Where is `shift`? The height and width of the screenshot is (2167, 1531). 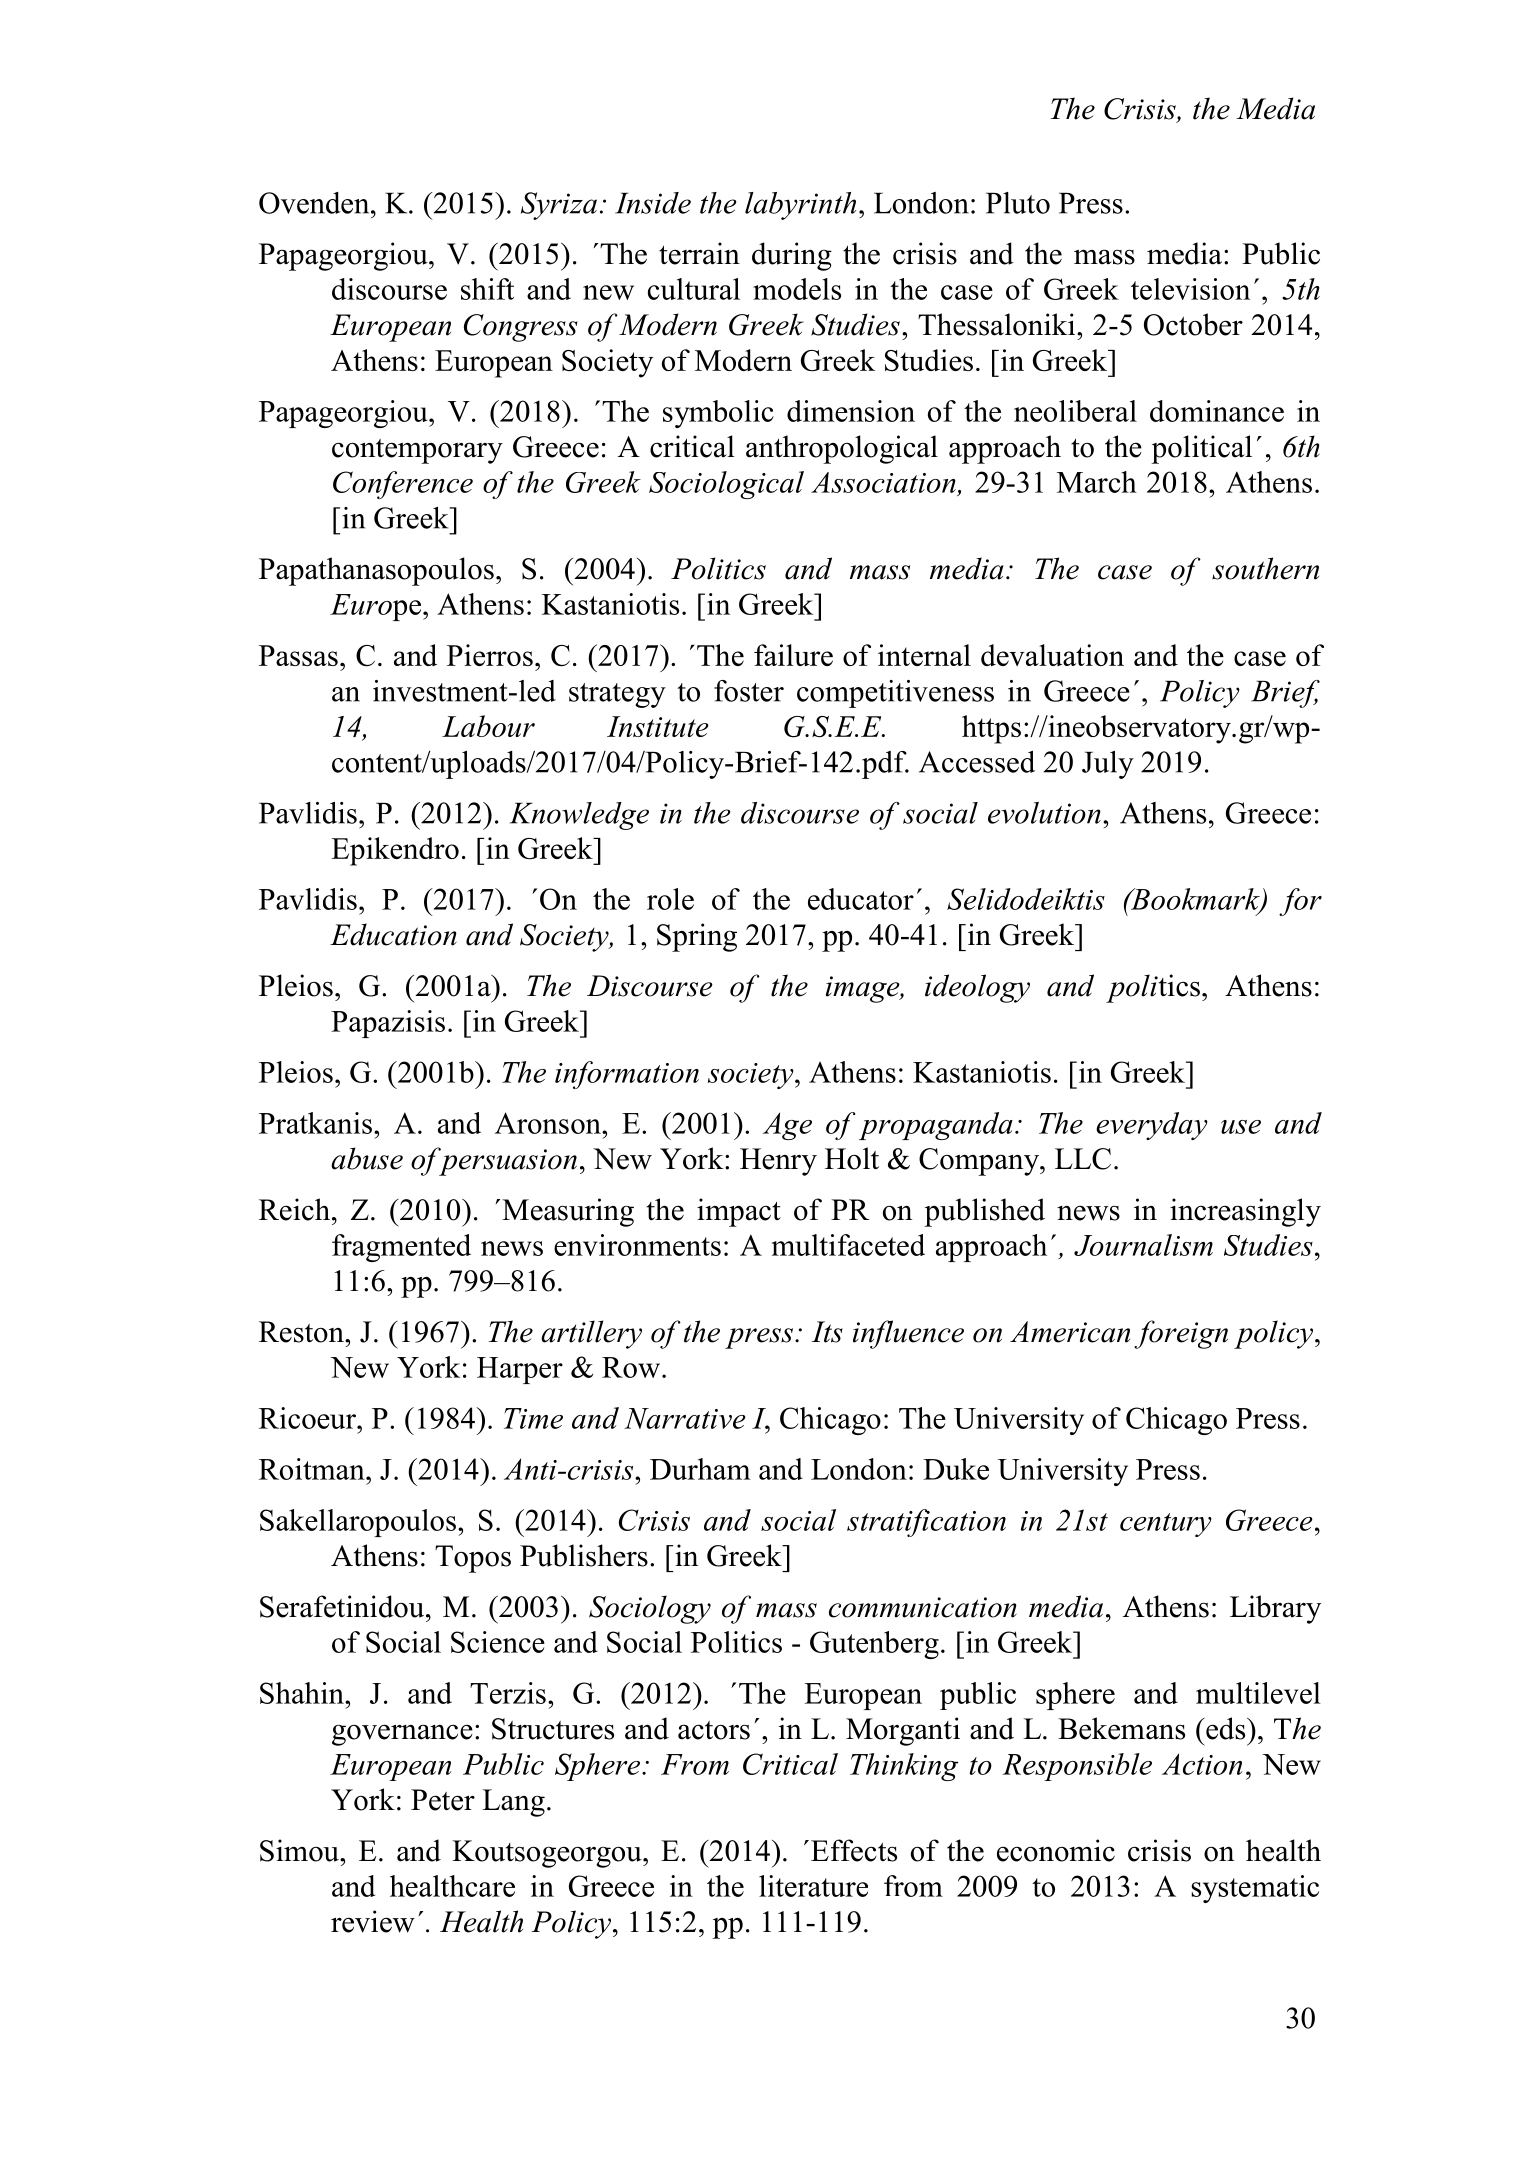 shift is located at coordinates (487, 289).
